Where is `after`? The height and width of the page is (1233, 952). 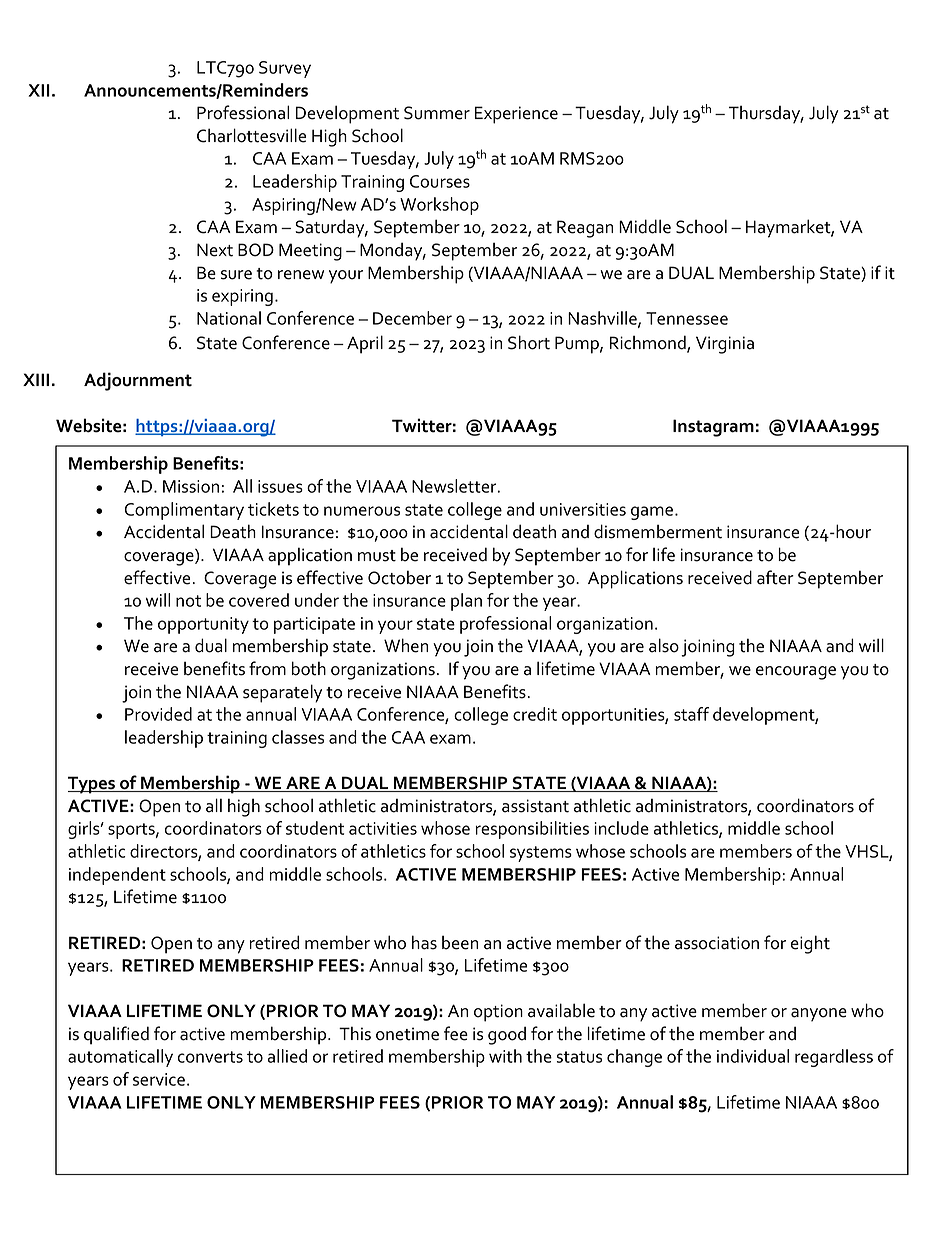 after is located at coordinates (775, 577).
